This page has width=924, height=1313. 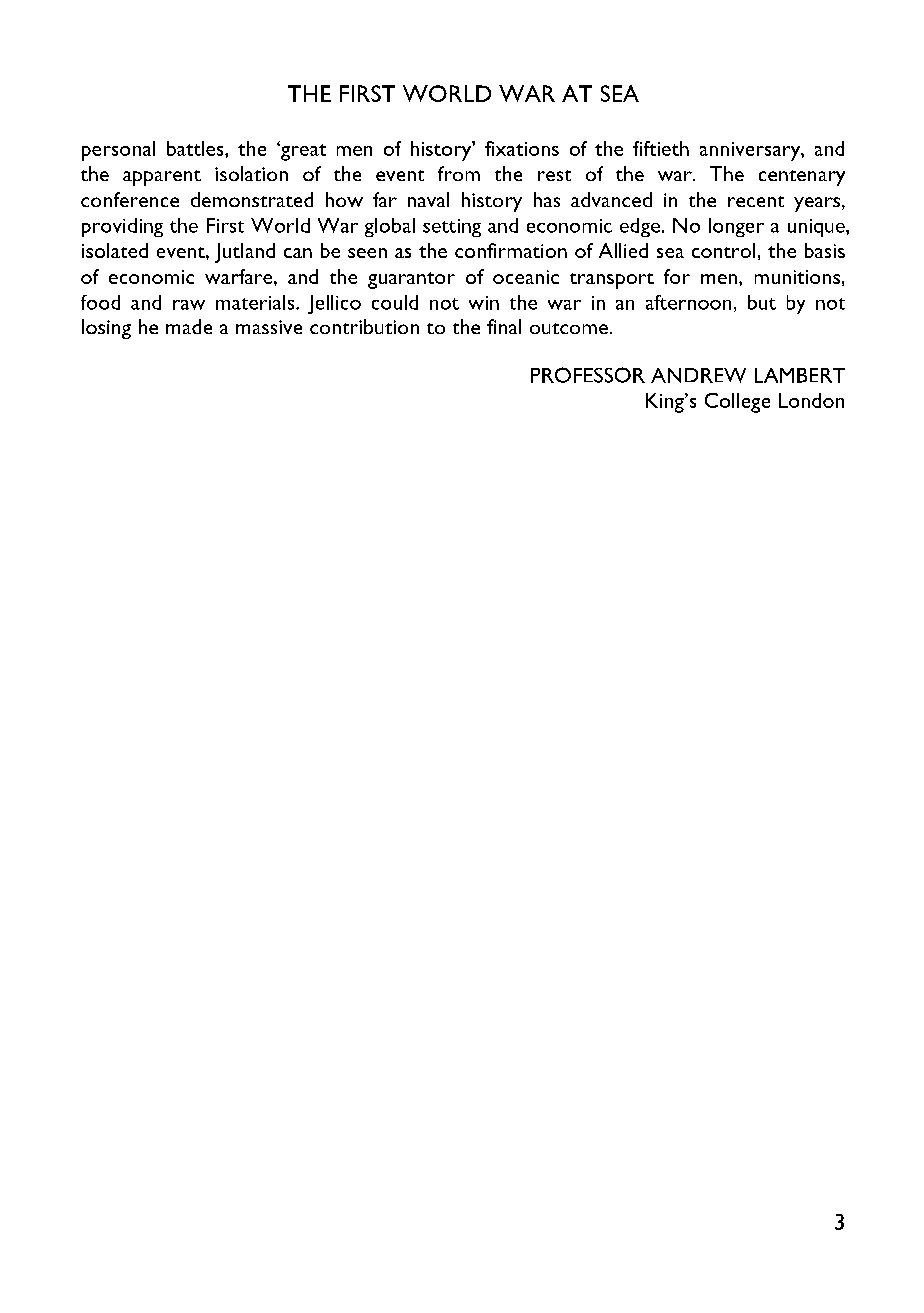 I want to click on PROFESSOR, so click(x=588, y=375).
